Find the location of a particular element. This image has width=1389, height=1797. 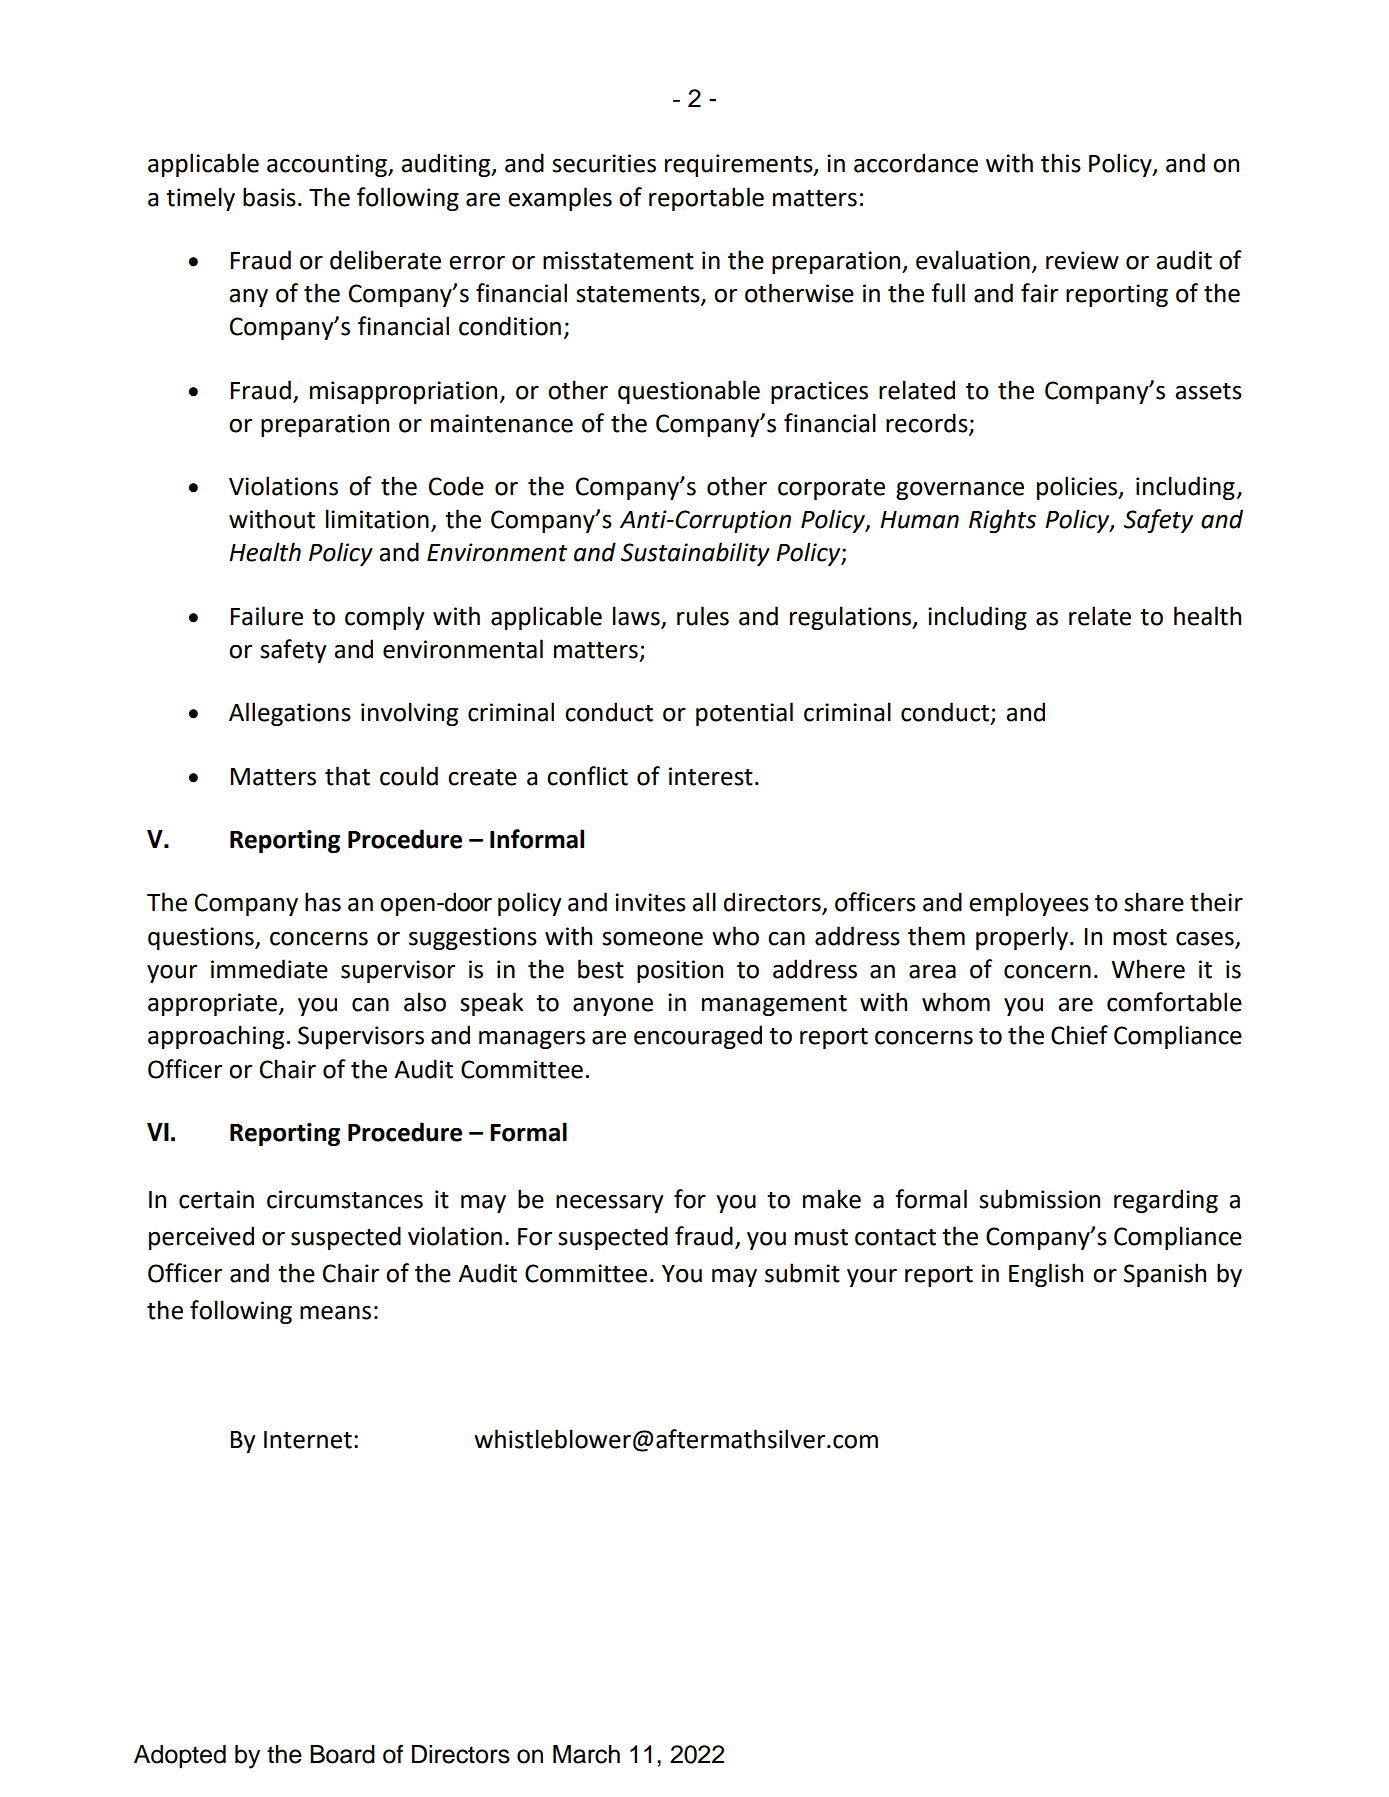

basis is located at coordinates (269, 197).
